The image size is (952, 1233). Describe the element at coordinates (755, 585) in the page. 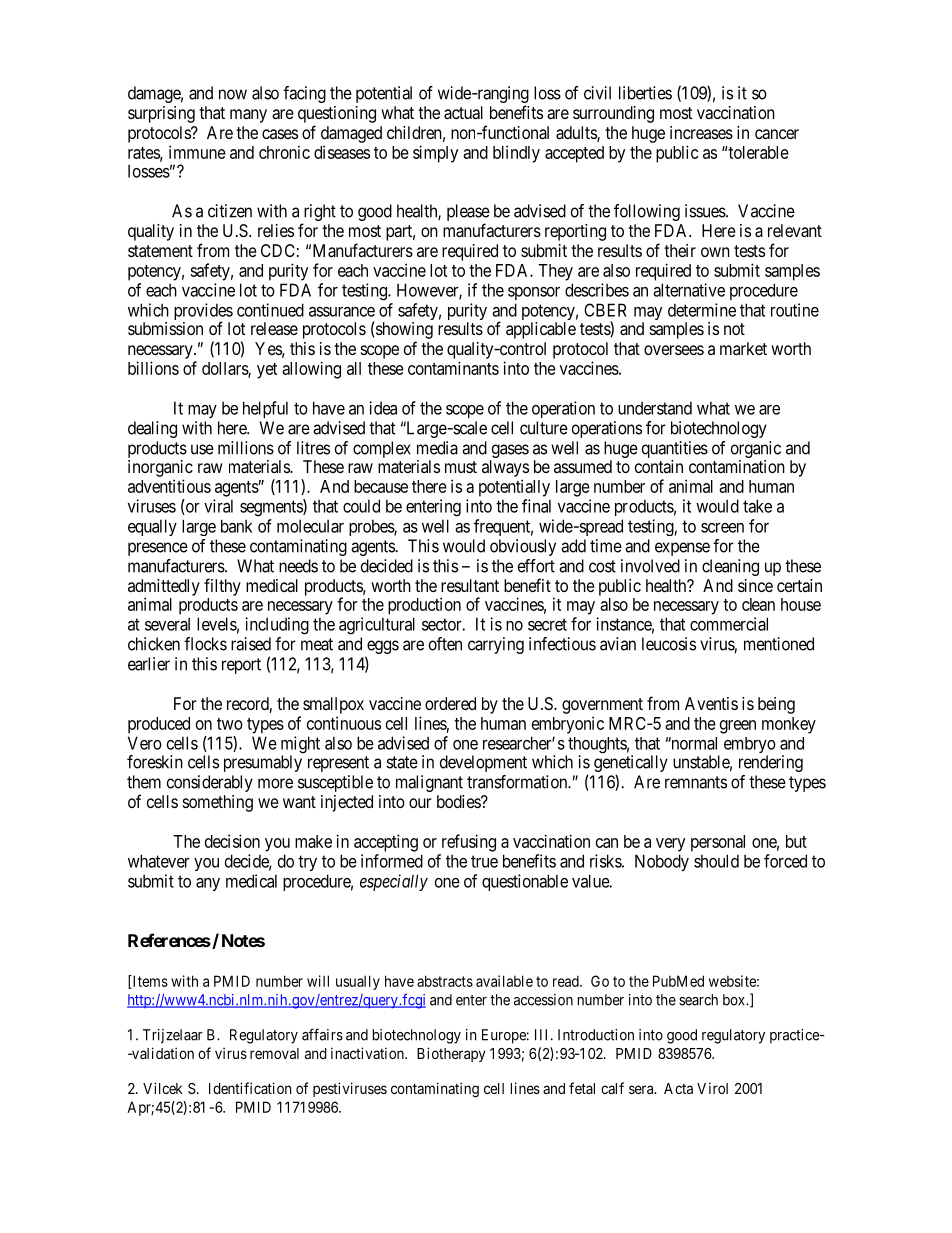

I see `since` at that location.
